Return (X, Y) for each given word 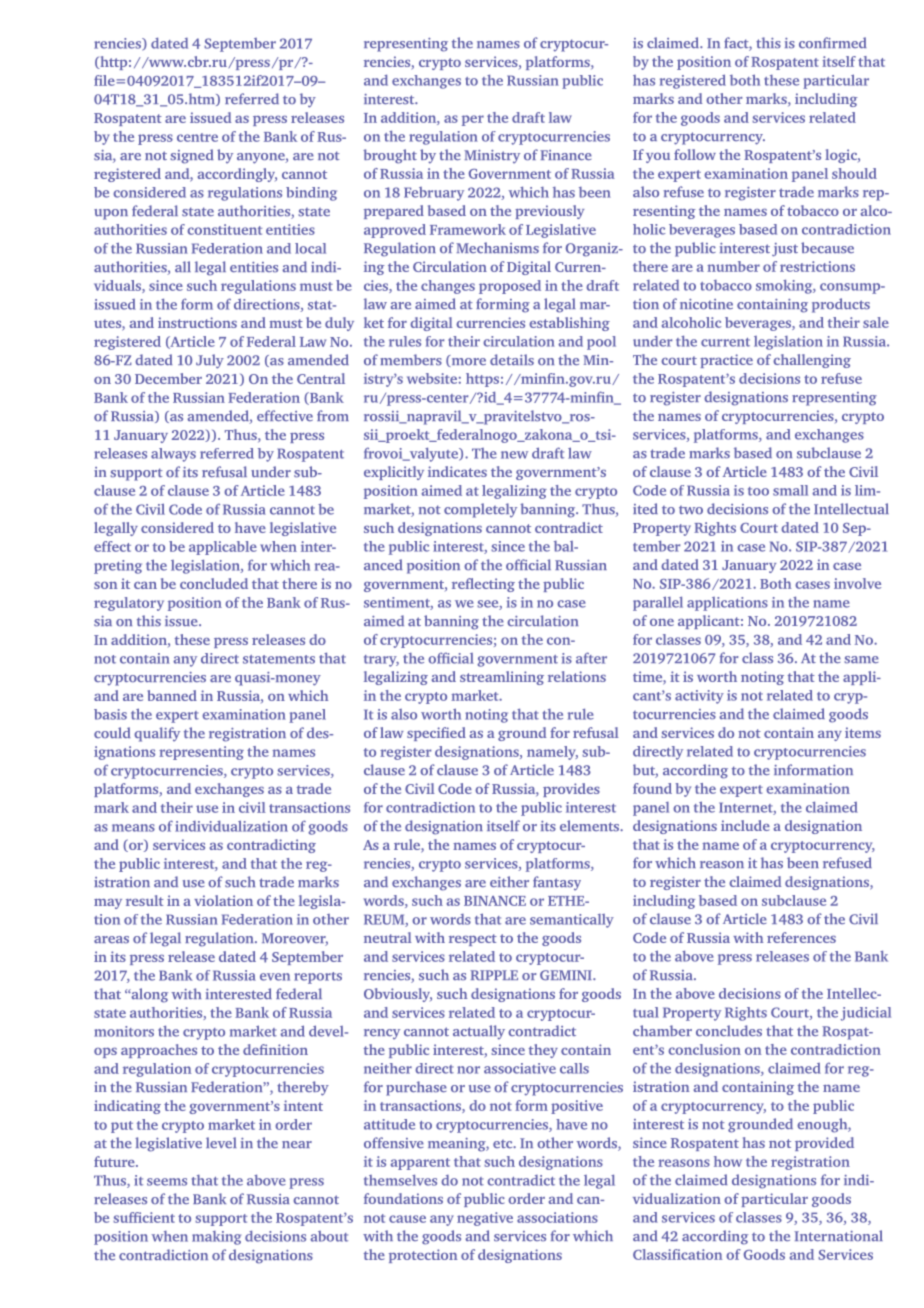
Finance (566, 155)
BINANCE (495, 901)
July (210, 361)
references (801, 937)
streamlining (502, 678)
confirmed (832, 43)
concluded (214, 583)
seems (167, 1182)
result (145, 900)
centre (197, 137)
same (861, 660)
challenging (812, 361)
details (512, 360)
